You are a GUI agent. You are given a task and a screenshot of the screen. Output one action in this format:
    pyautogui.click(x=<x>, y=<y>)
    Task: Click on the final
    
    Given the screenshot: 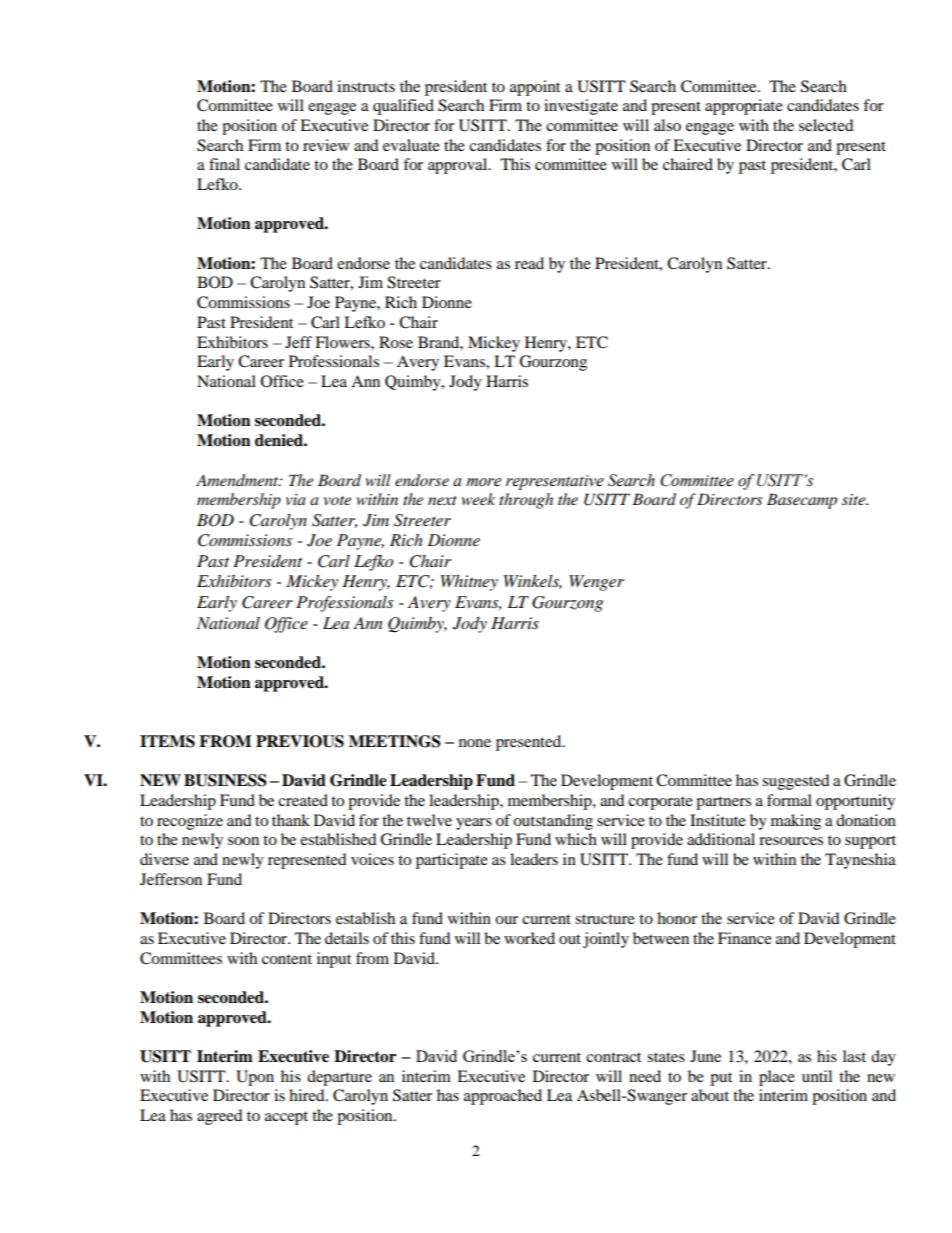 What is the action you would take?
    pyautogui.click(x=224, y=164)
